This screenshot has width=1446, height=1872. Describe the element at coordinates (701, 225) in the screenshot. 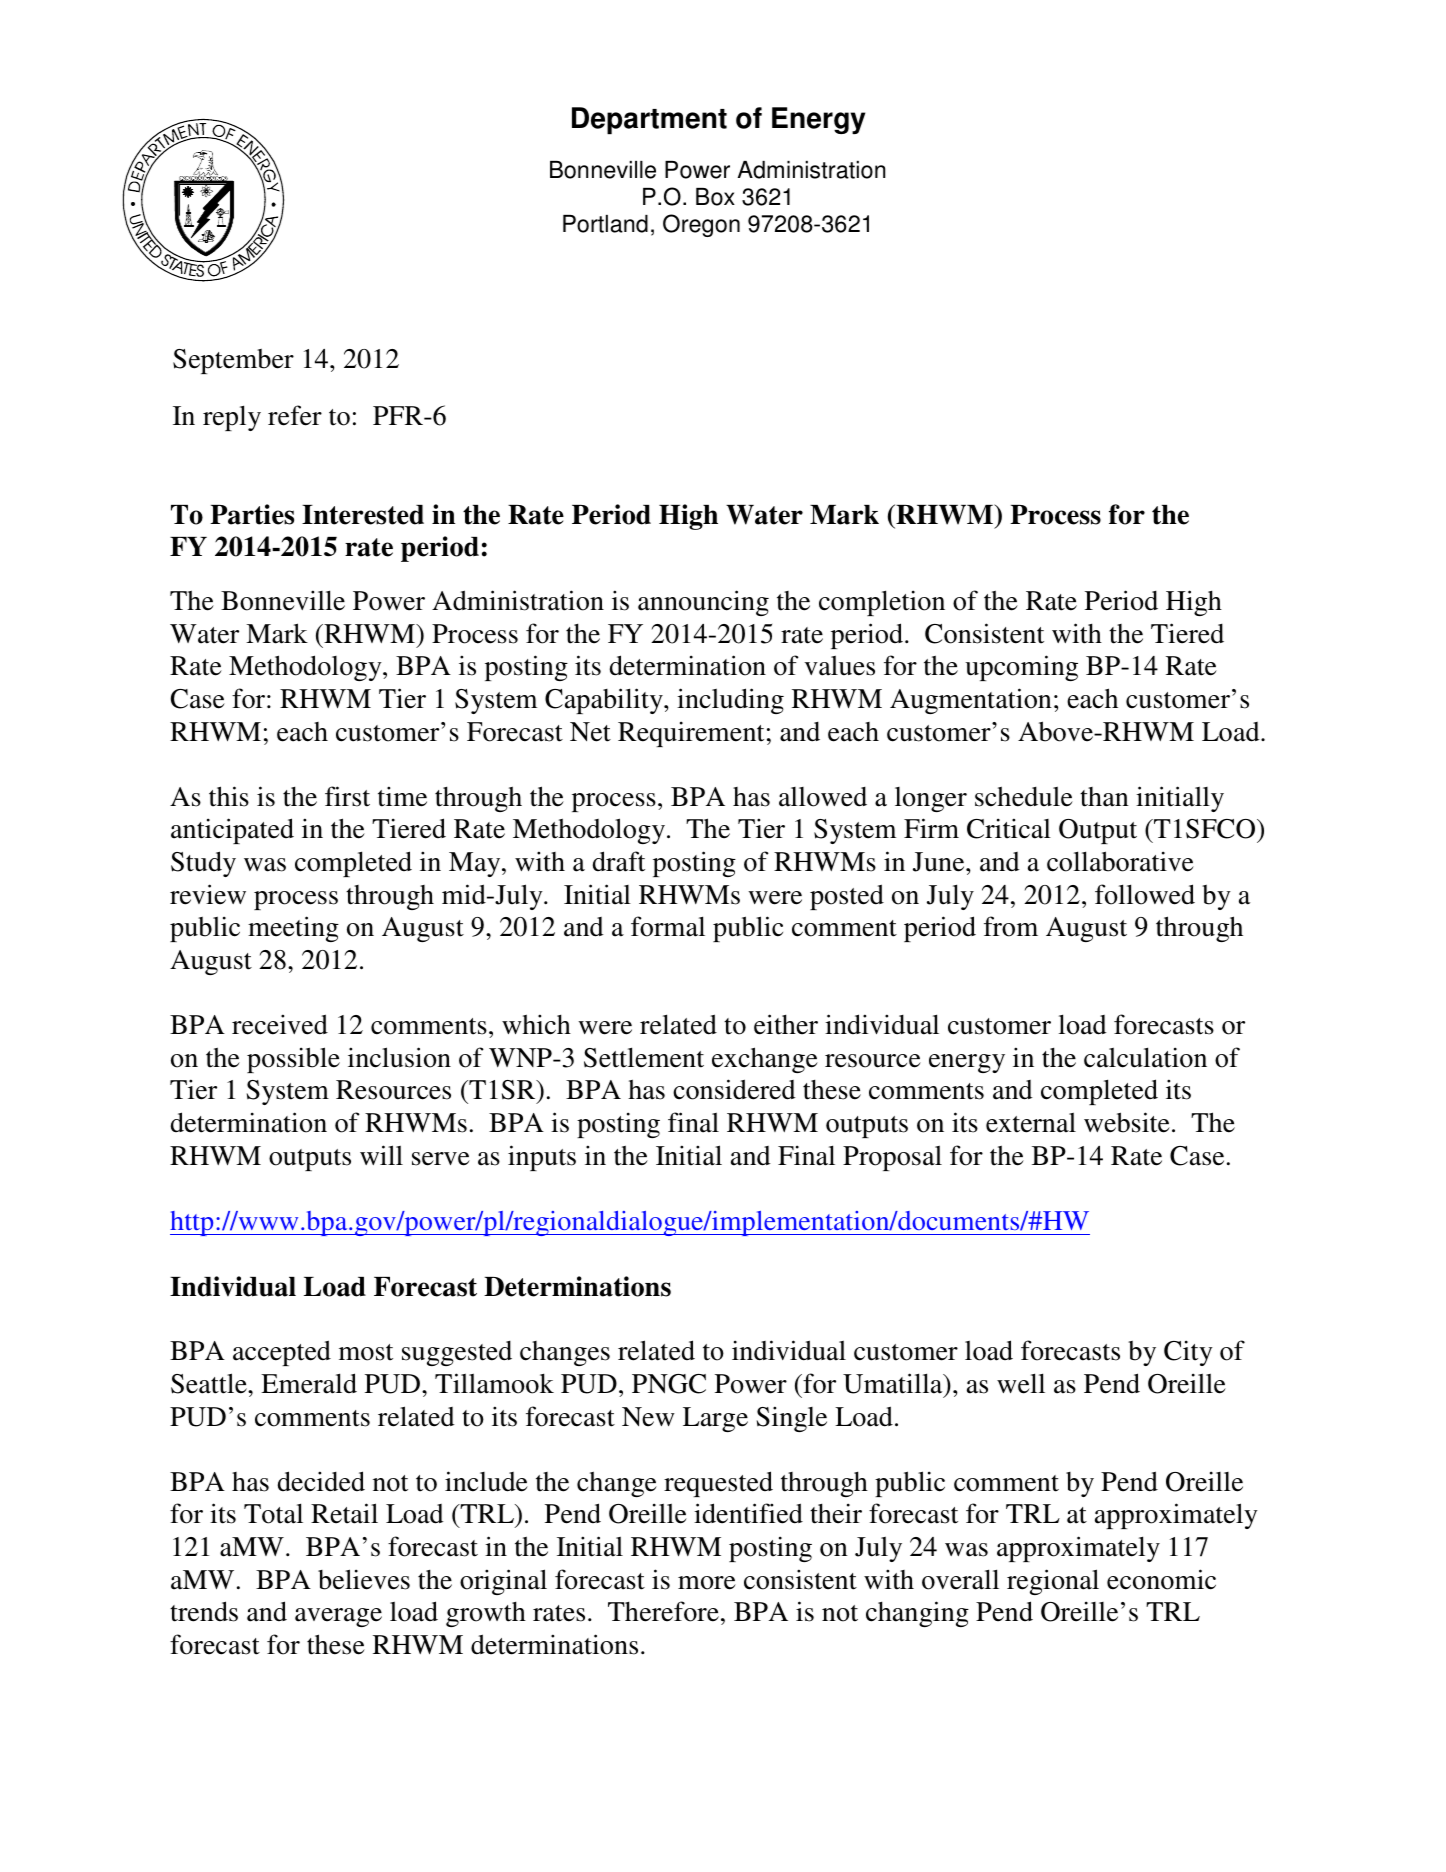

I see `Oregon` at that location.
